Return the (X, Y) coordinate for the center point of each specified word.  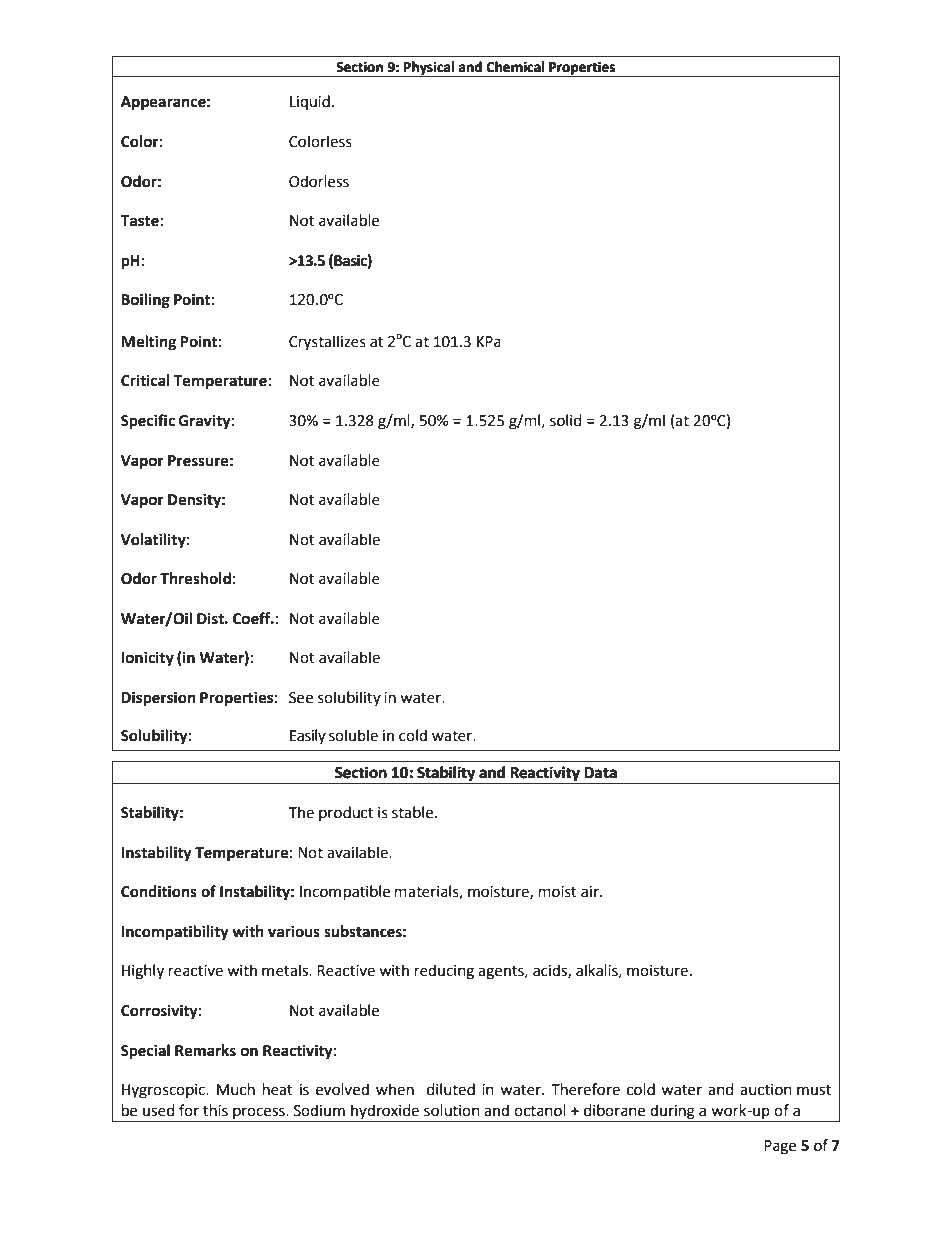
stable (414, 812)
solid (566, 420)
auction (766, 1090)
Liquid (310, 102)
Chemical (515, 67)
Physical (429, 69)
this (215, 1110)
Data (600, 773)
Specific (148, 422)
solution (452, 1110)
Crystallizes (327, 343)
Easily (308, 736)
